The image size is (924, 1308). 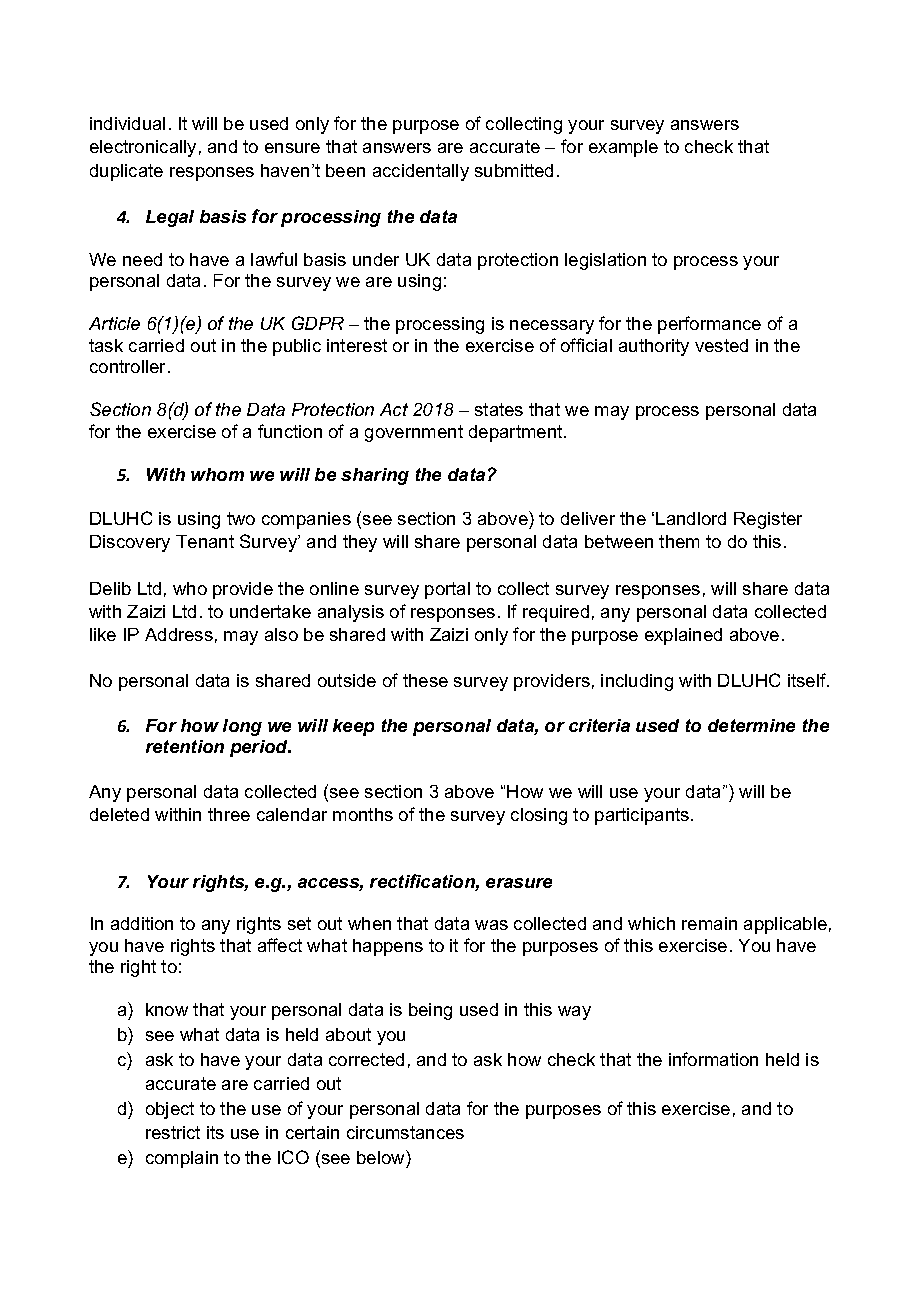 What do you see at coordinates (623, 148) in the page?
I see `example` at bounding box center [623, 148].
